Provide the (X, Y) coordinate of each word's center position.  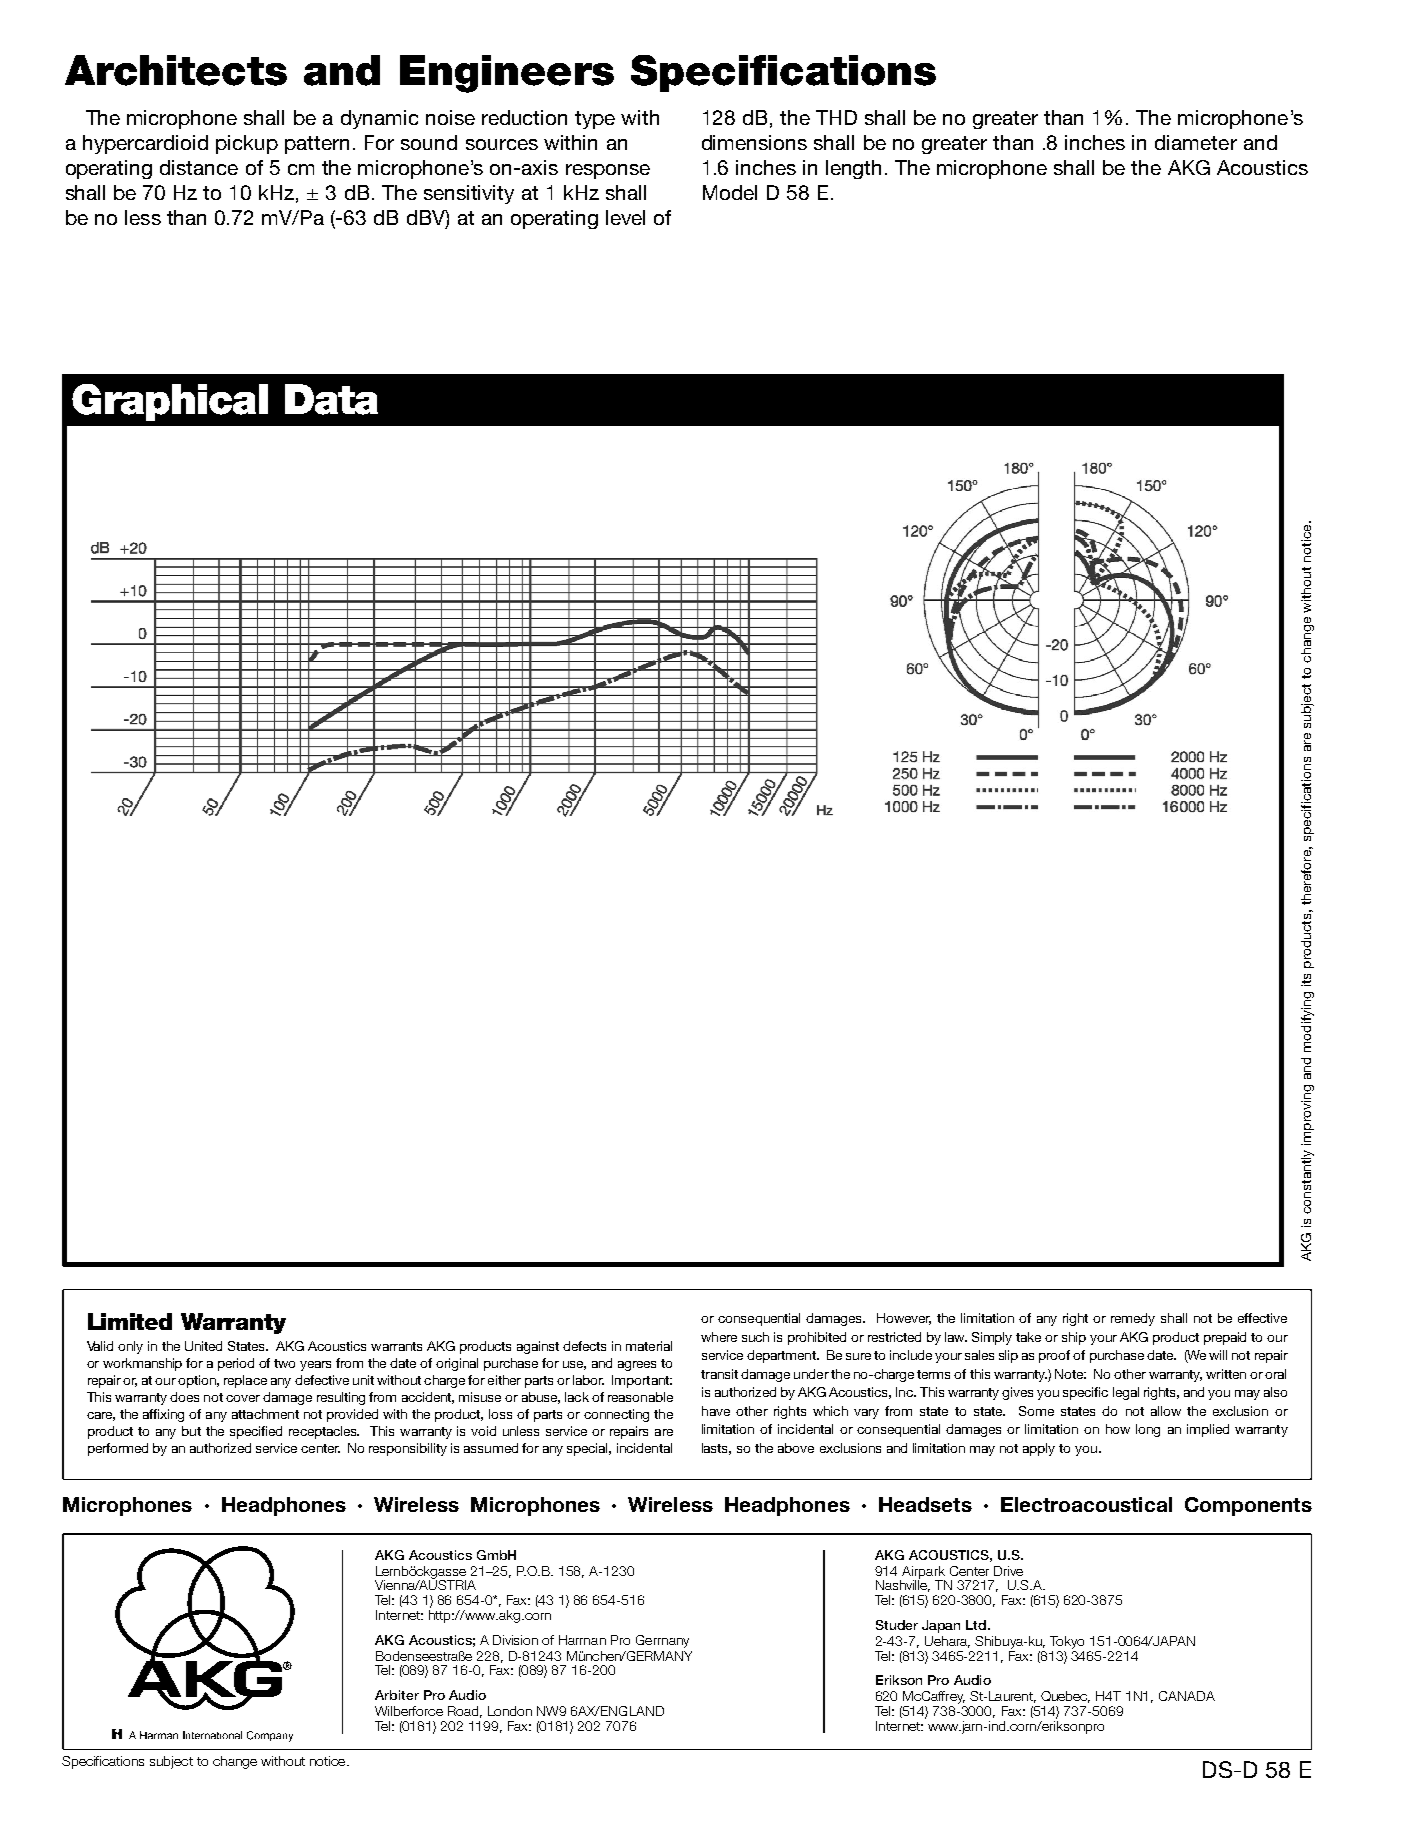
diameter (1196, 142)
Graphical (170, 402)
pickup (247, 144)
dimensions (754, 142)
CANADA (1187, 1696)
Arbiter (397, 1695)
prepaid (1225, 1338)
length (853, 169)
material (649, 1346)
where (719, 1337)
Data (331, 399)
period (236, 1364)
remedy (1133, 1319)
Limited (130, 1321)
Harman (582, 1640)
